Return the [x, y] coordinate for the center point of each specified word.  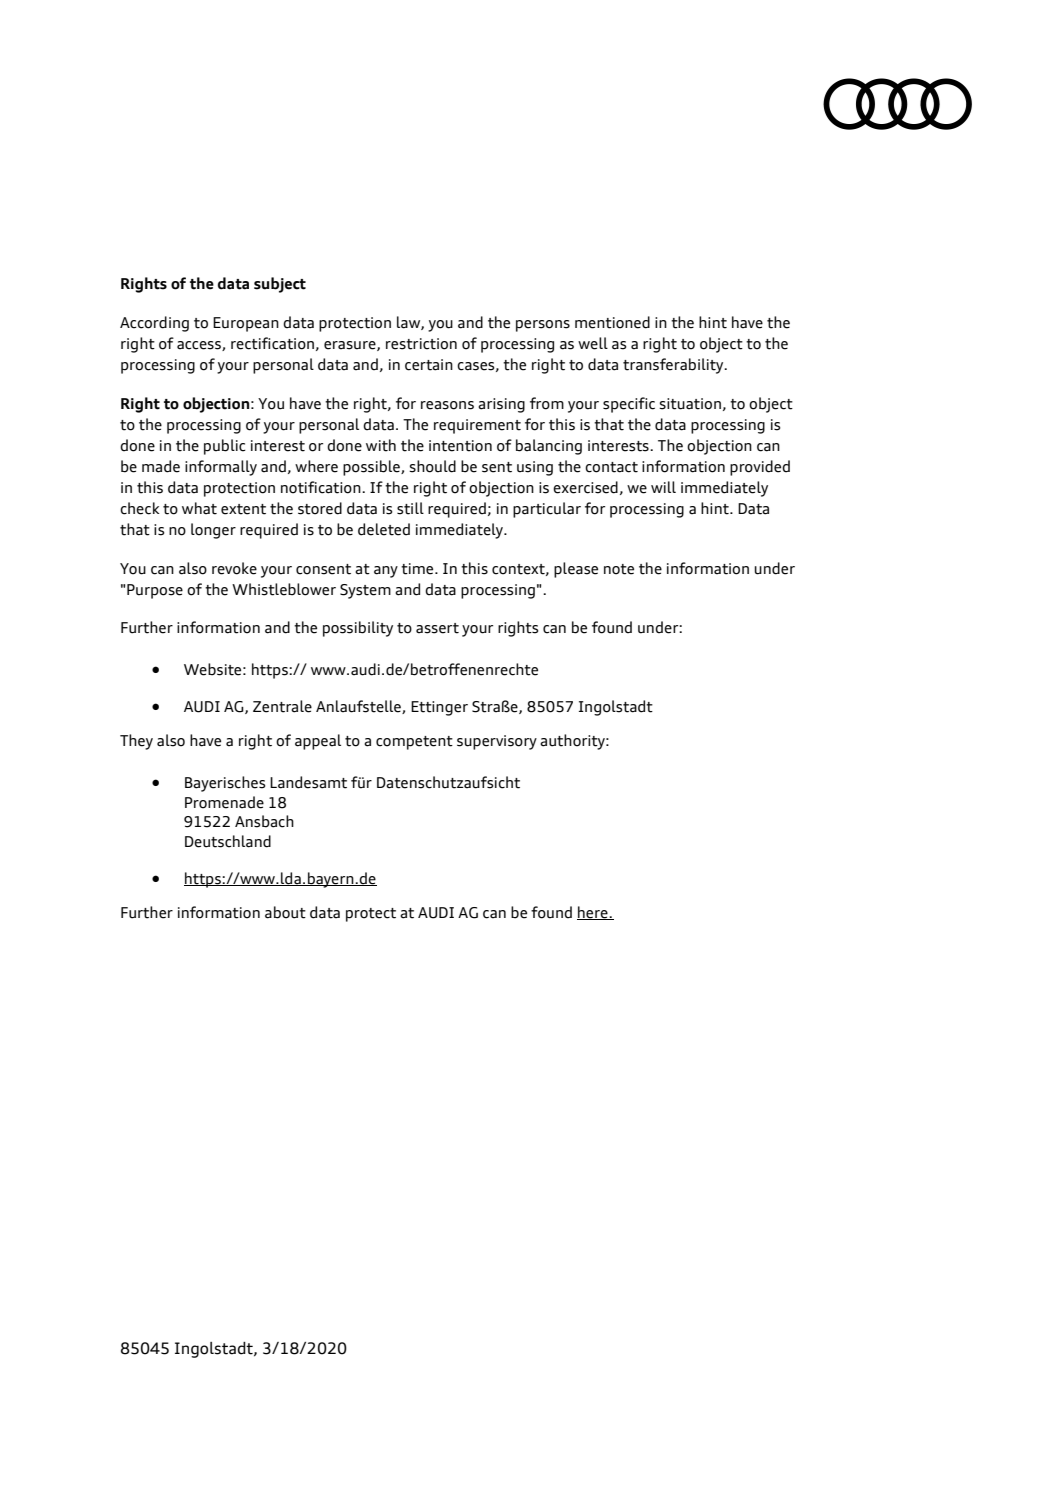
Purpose [155, 591]
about [285, 912]
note [619, 569]
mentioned [612, 322]
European [246, 324]
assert [437, 628]
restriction [421, 344]
